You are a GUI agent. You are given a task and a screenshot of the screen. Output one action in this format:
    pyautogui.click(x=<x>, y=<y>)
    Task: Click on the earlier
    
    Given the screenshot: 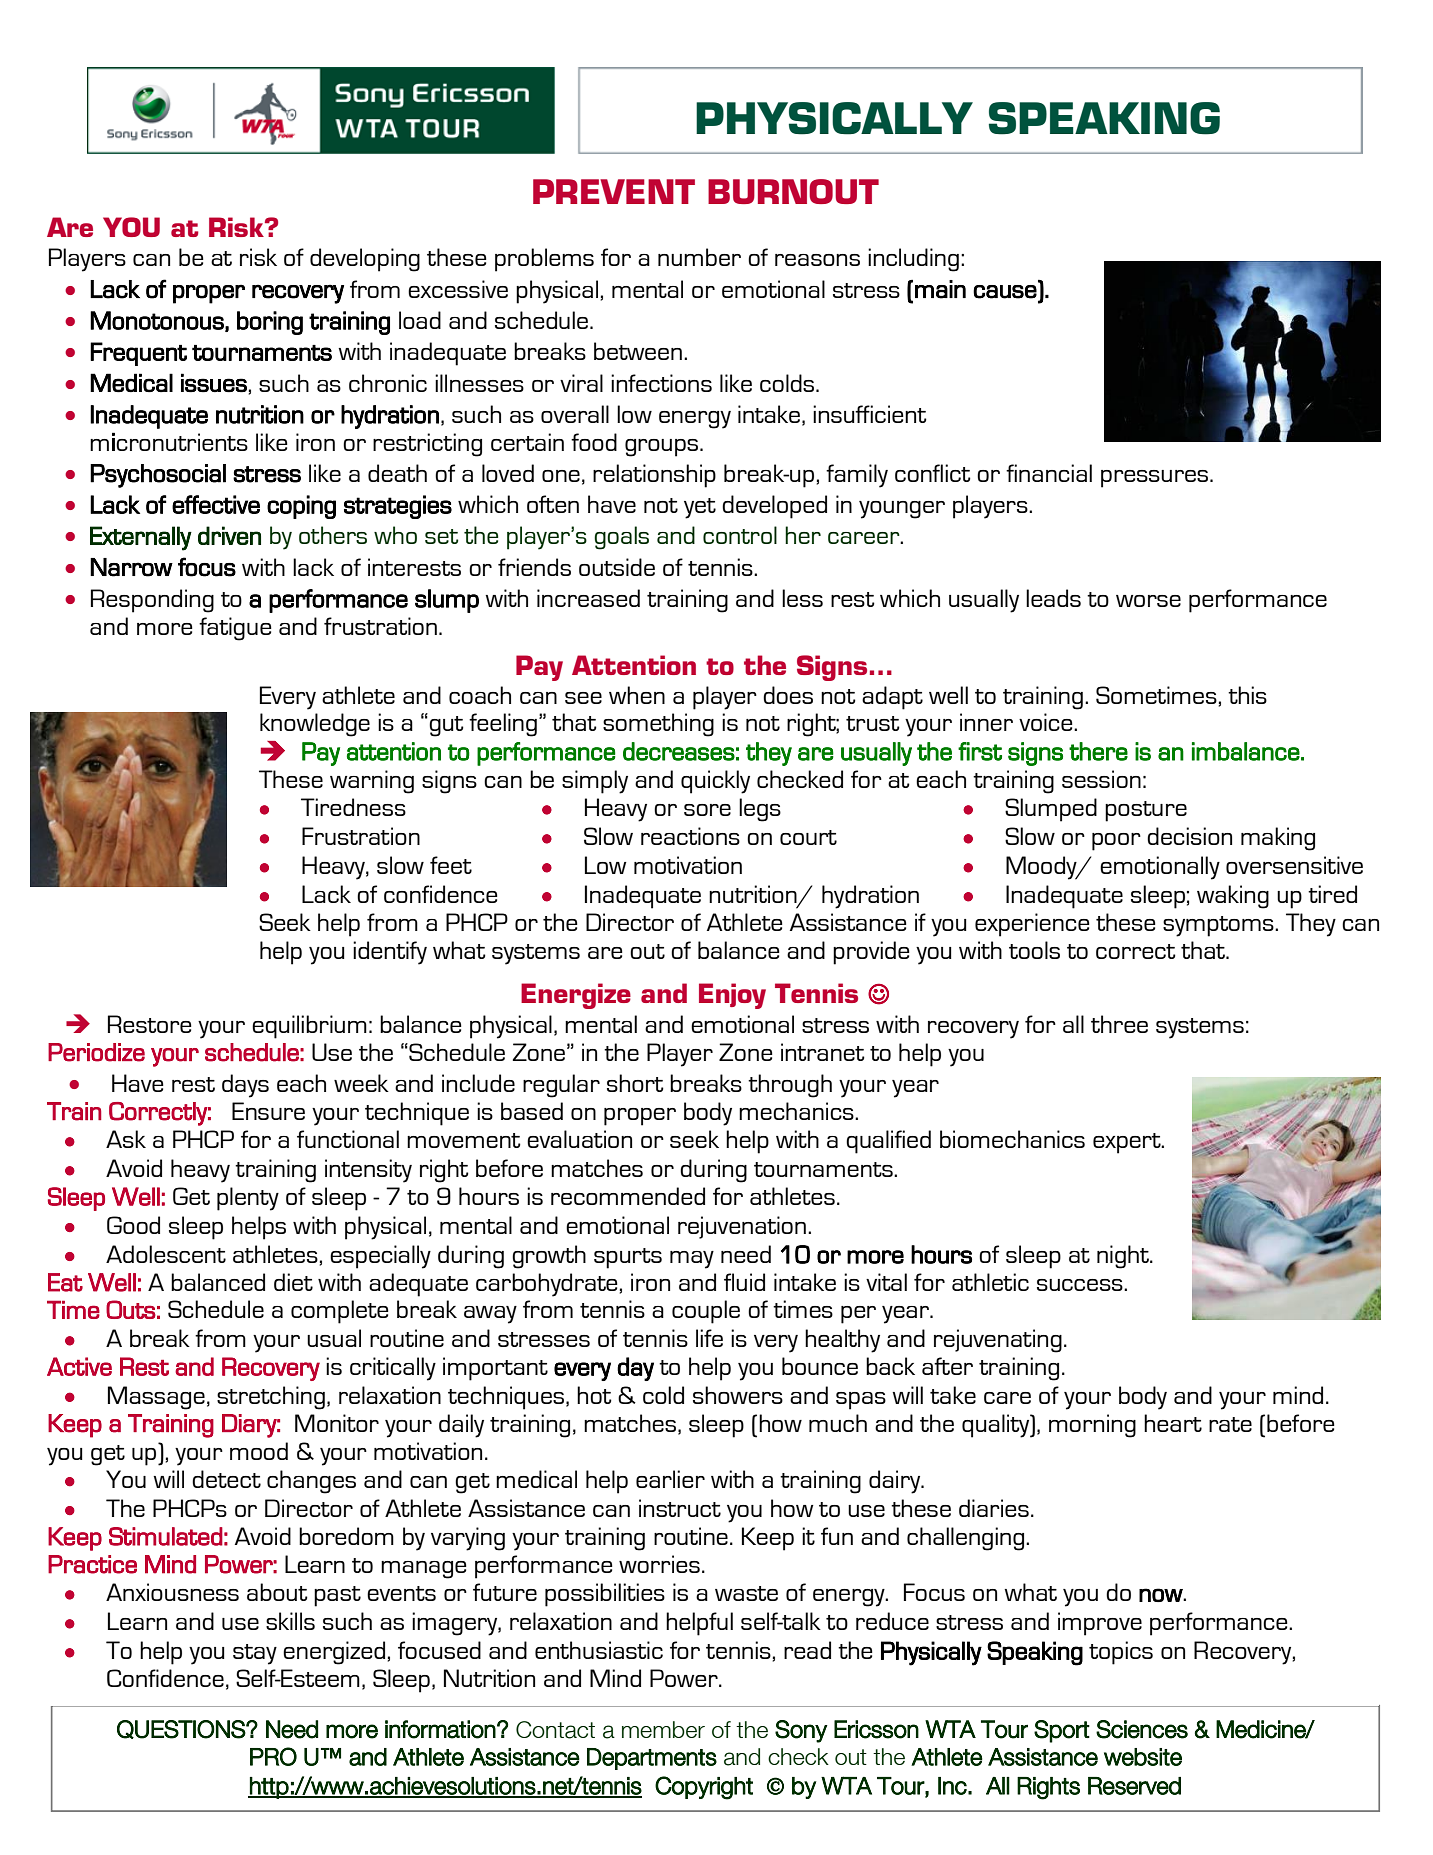 What is the action you would take?
    pyautogui.click(x=670, y=1479)
